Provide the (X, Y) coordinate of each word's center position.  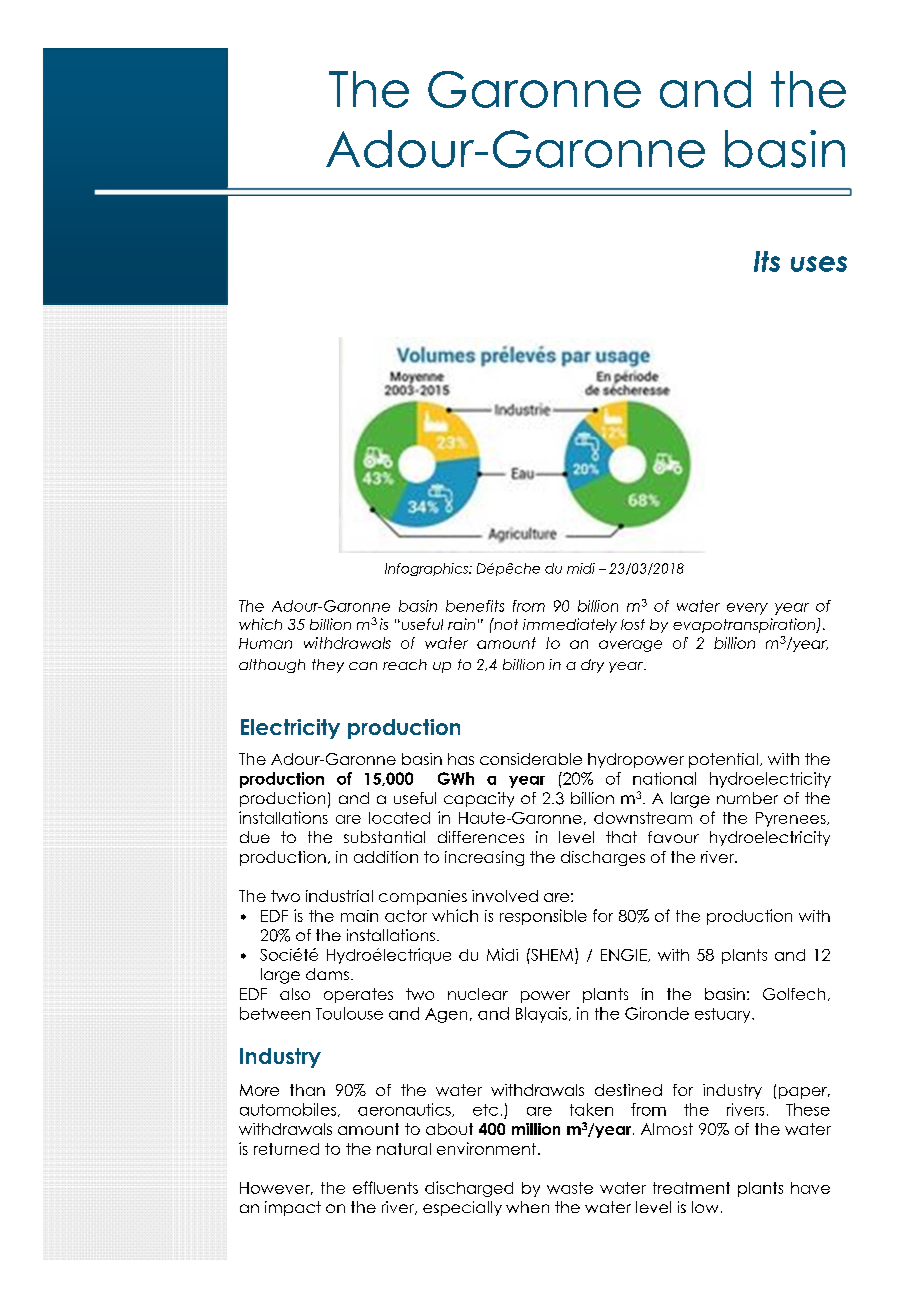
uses (819, 264)
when (527, 1207)
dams (327, 974)
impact (293, 1208)
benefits (475, 606)
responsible (543, 917)
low (705, 1207)
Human (265, 643)
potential (723, 760)
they (328, 666)
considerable (531, 759)
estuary (724, 1015)
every (747, 609)
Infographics (427, 569)
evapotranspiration (745, 625)
